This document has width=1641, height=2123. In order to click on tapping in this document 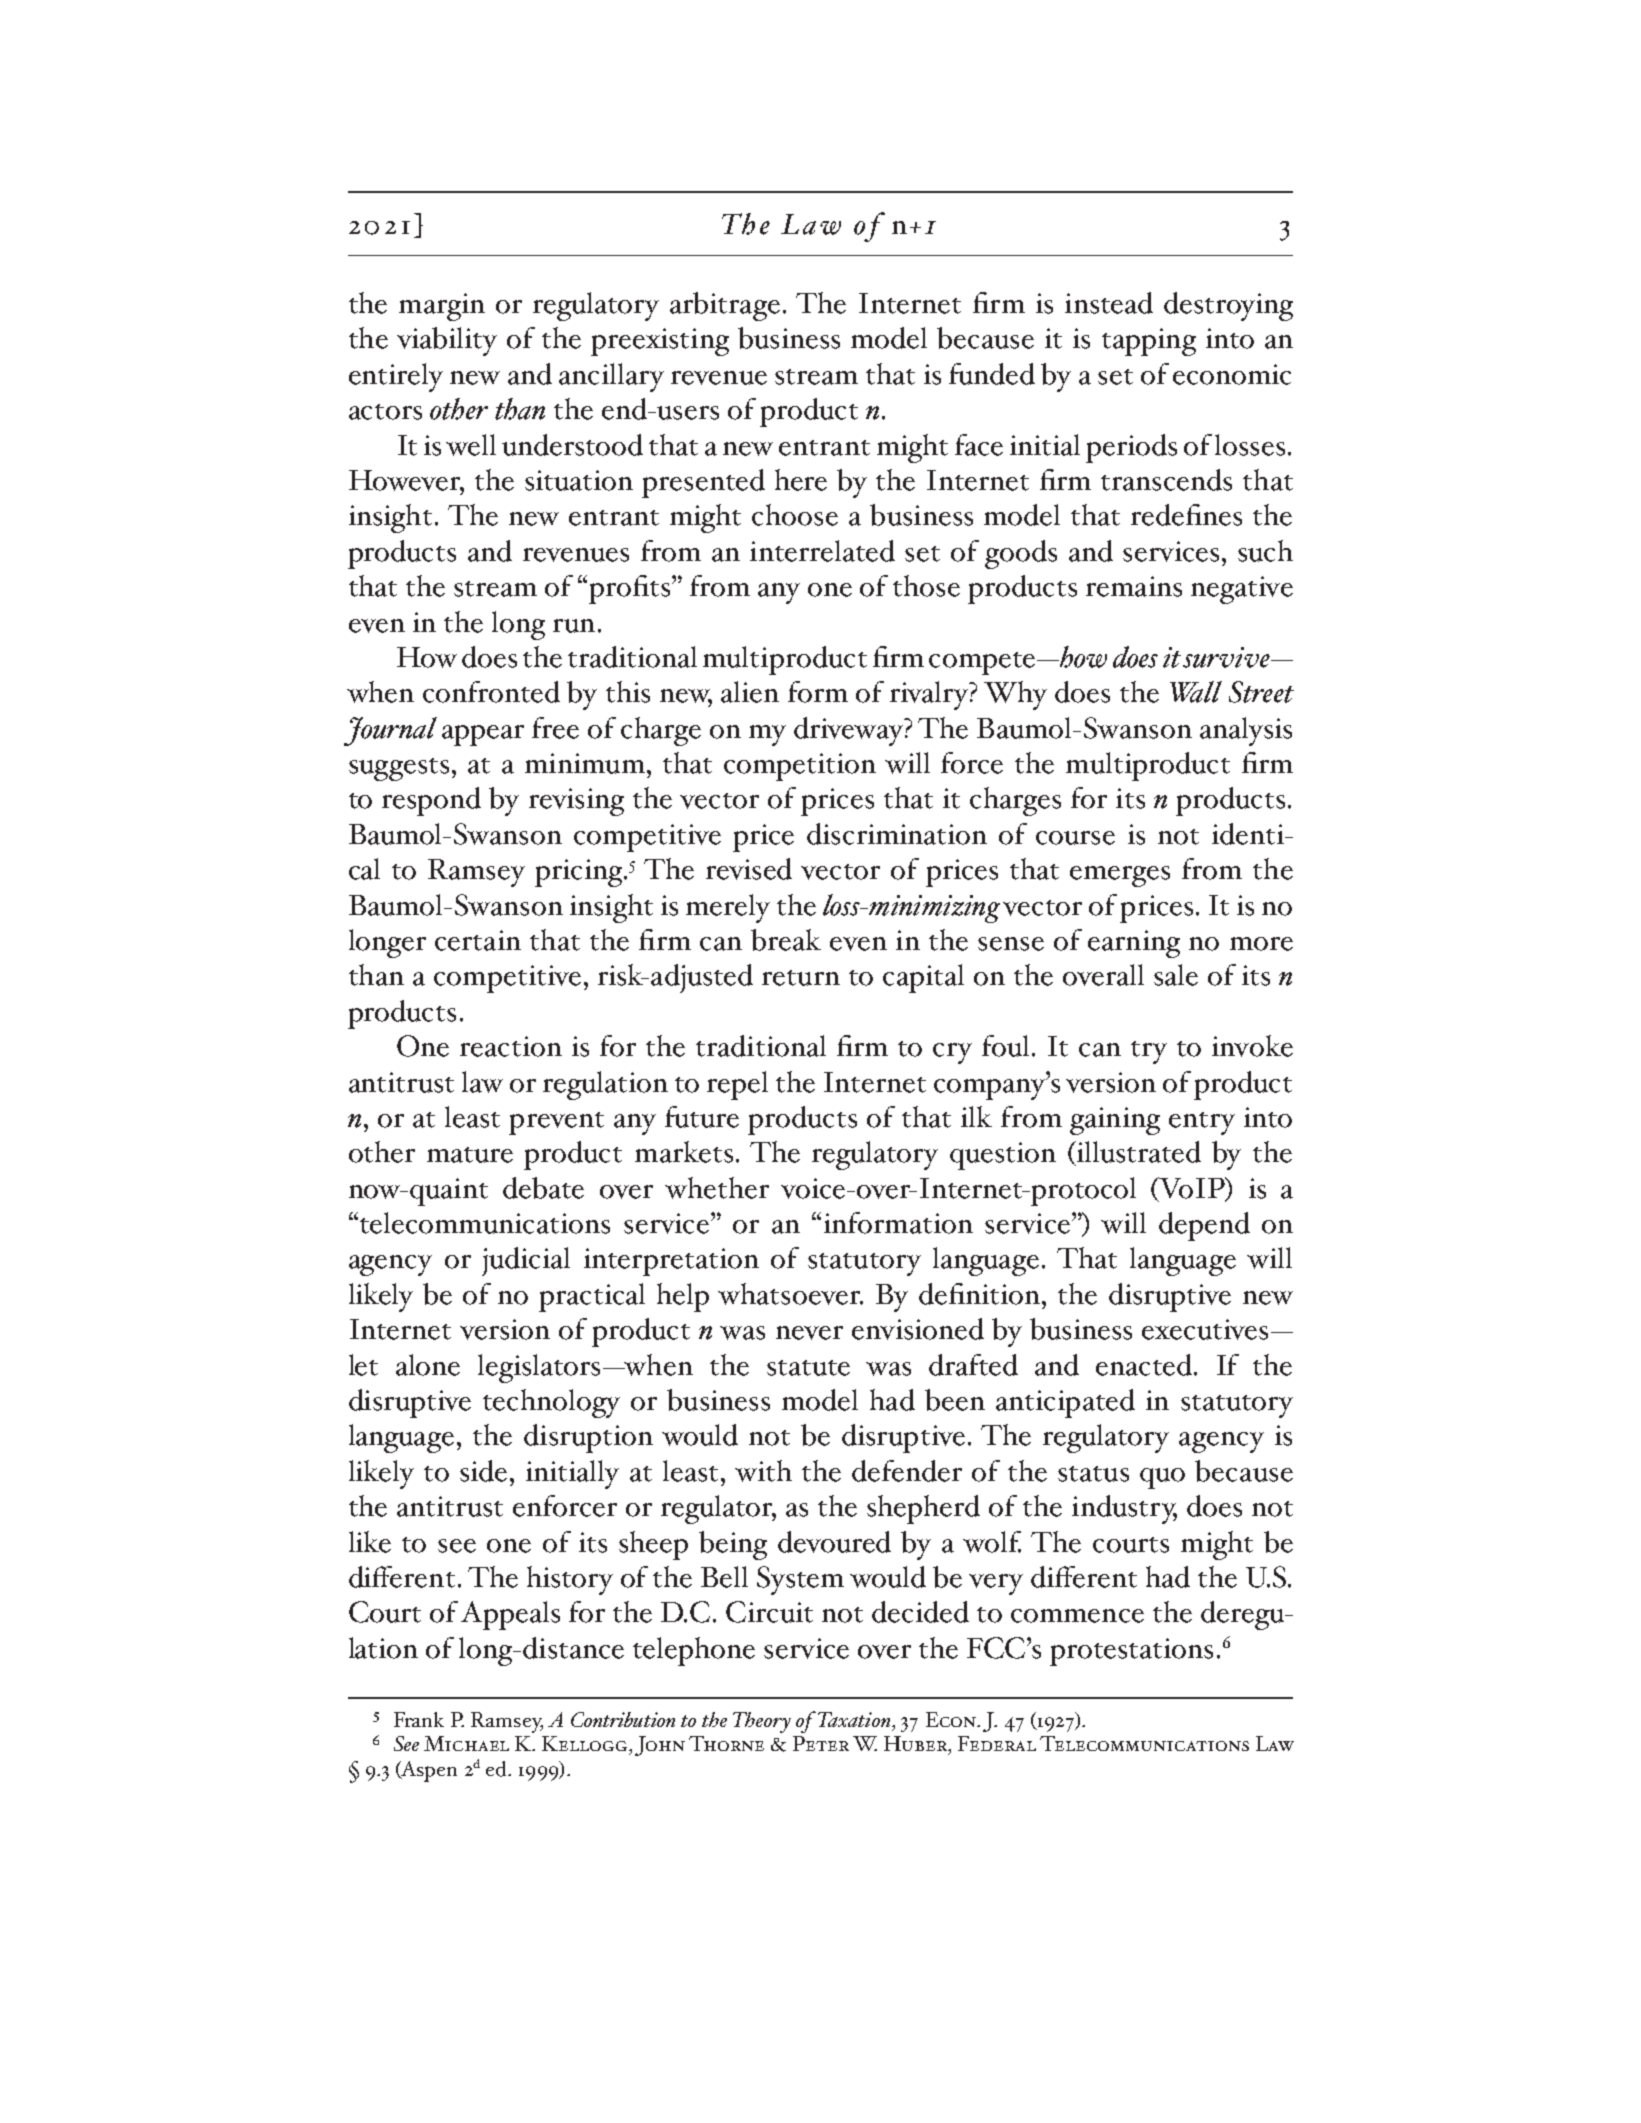, I will do `click(1149, 342)`.
